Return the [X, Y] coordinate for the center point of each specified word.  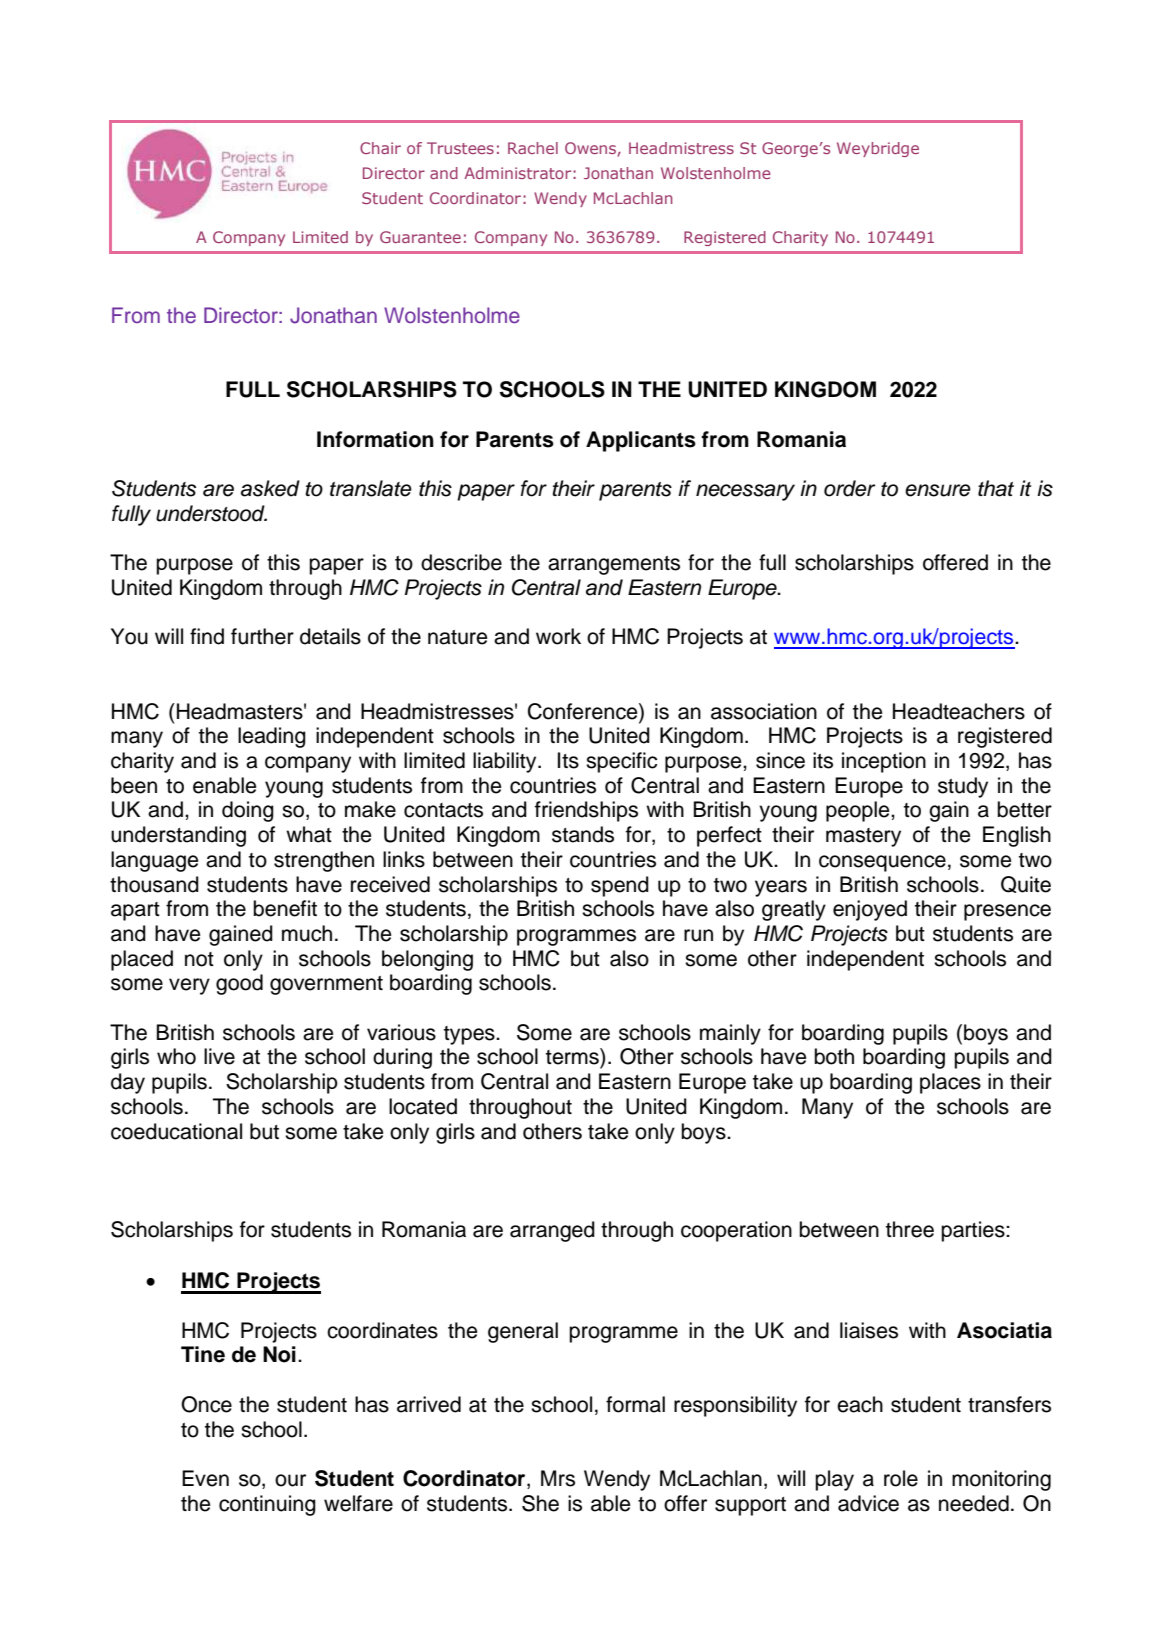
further [262, 636]
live [219, 1056]
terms [573, 1056]
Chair [380, 148]
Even [205, 1478]
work [558, 636]
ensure [938, 490]
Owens [591, 149]
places [950, 1083]
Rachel [533, 148]
